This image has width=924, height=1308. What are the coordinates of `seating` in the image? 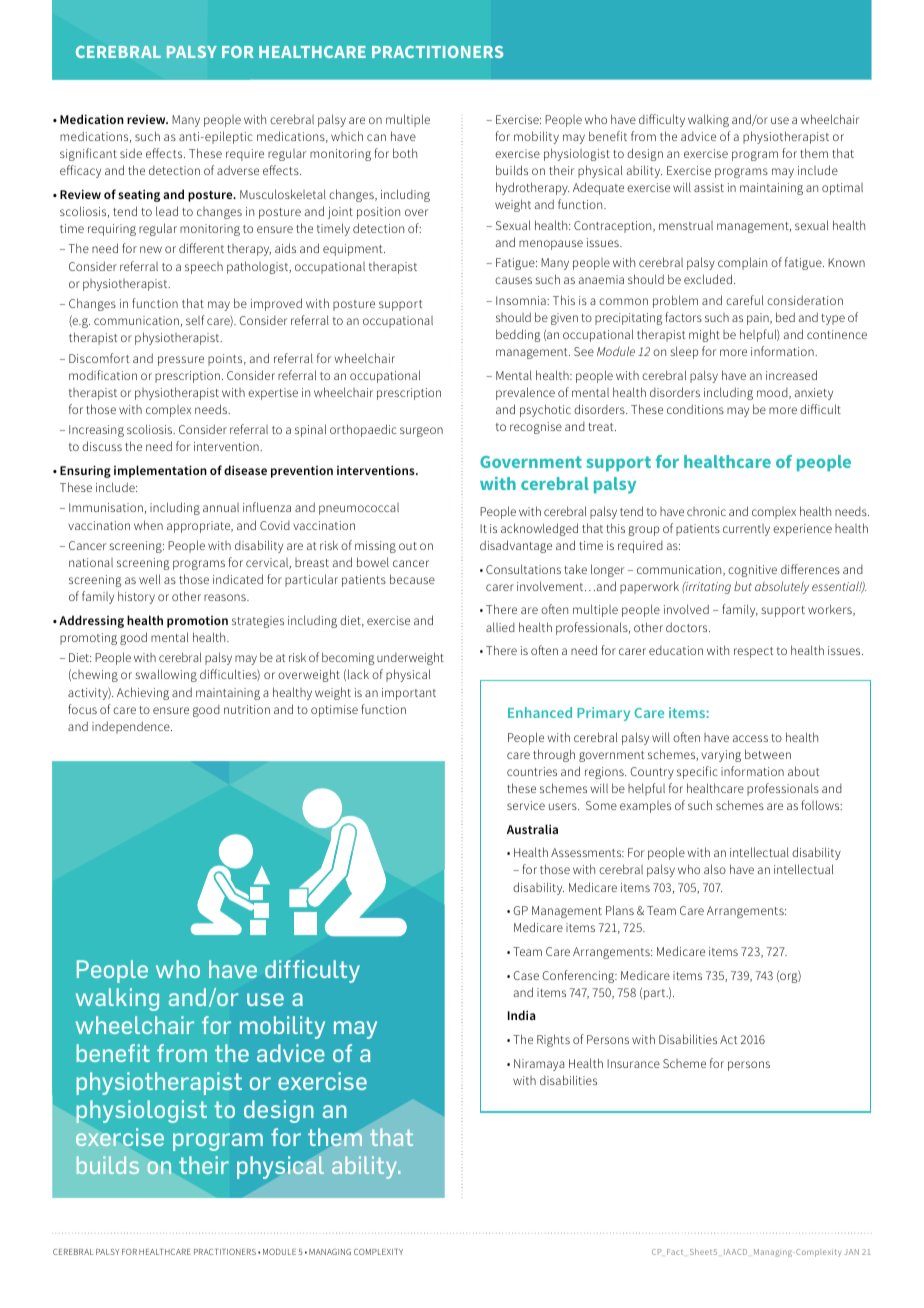 It's located at (139, 195).
